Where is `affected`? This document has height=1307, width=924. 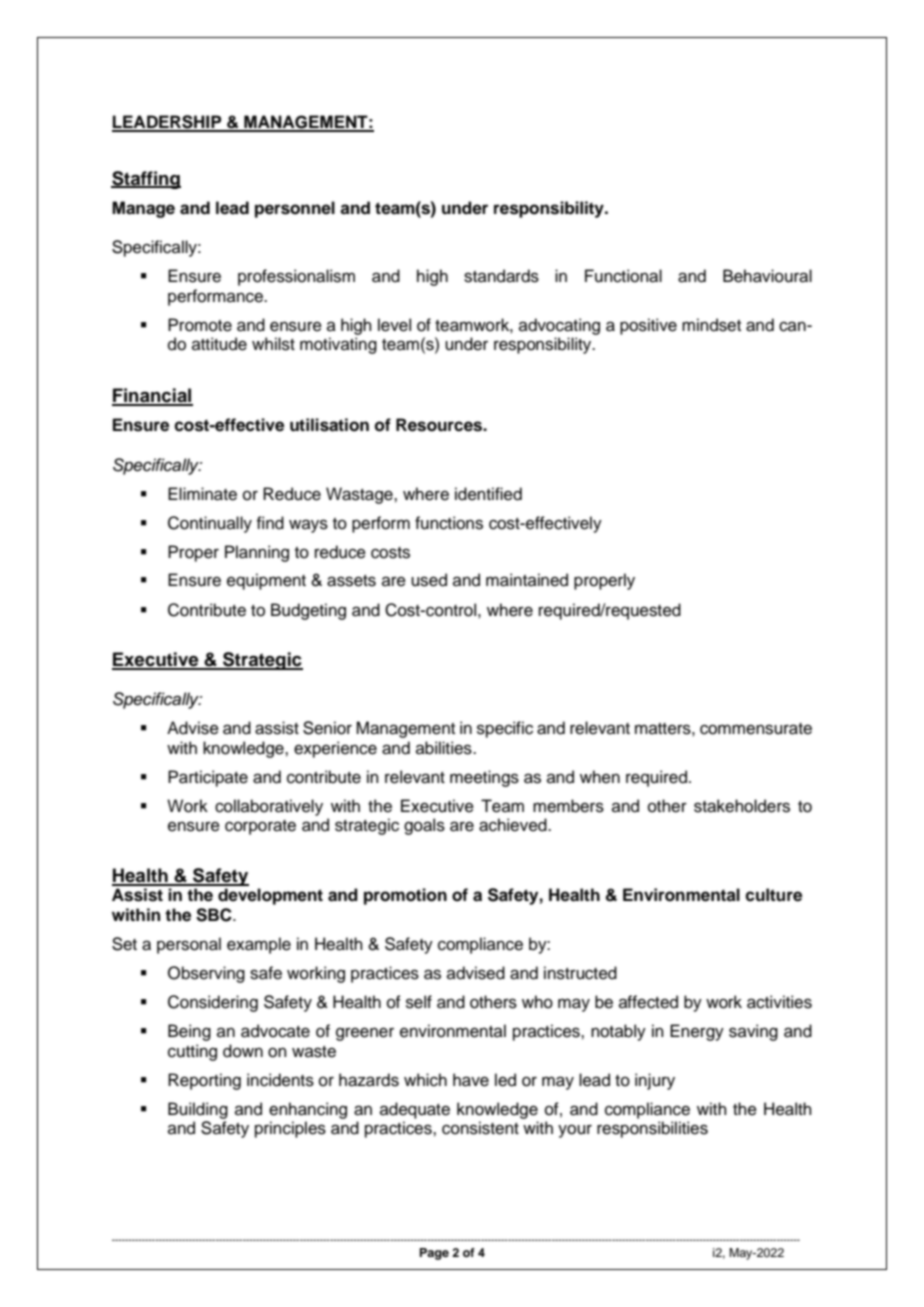
affected is located at coordinates (648, 1002).
